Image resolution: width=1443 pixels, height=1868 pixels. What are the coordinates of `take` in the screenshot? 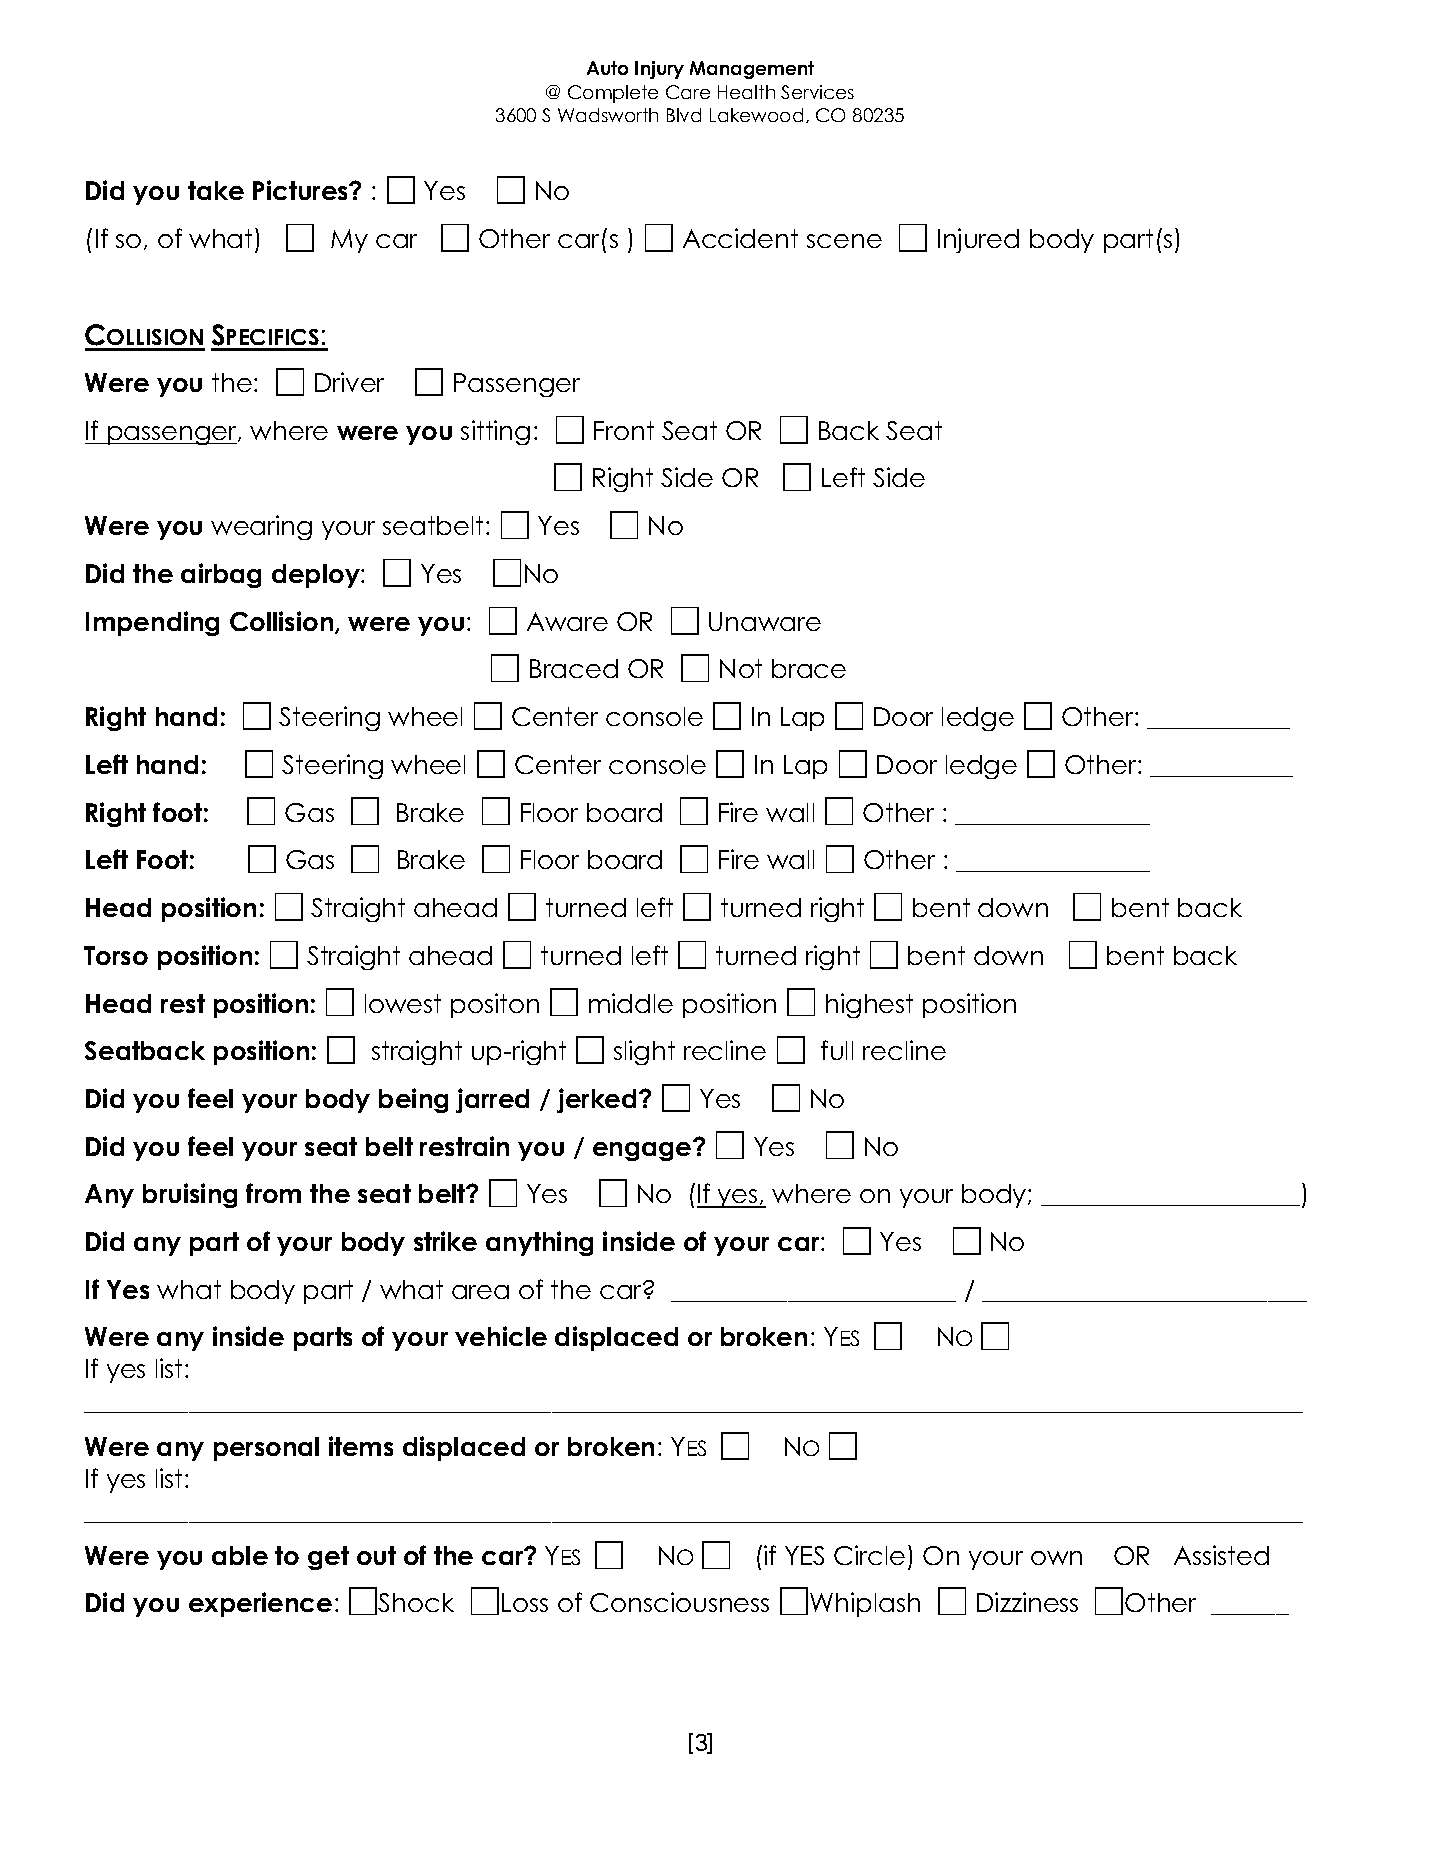 It's located at (216, 190).
